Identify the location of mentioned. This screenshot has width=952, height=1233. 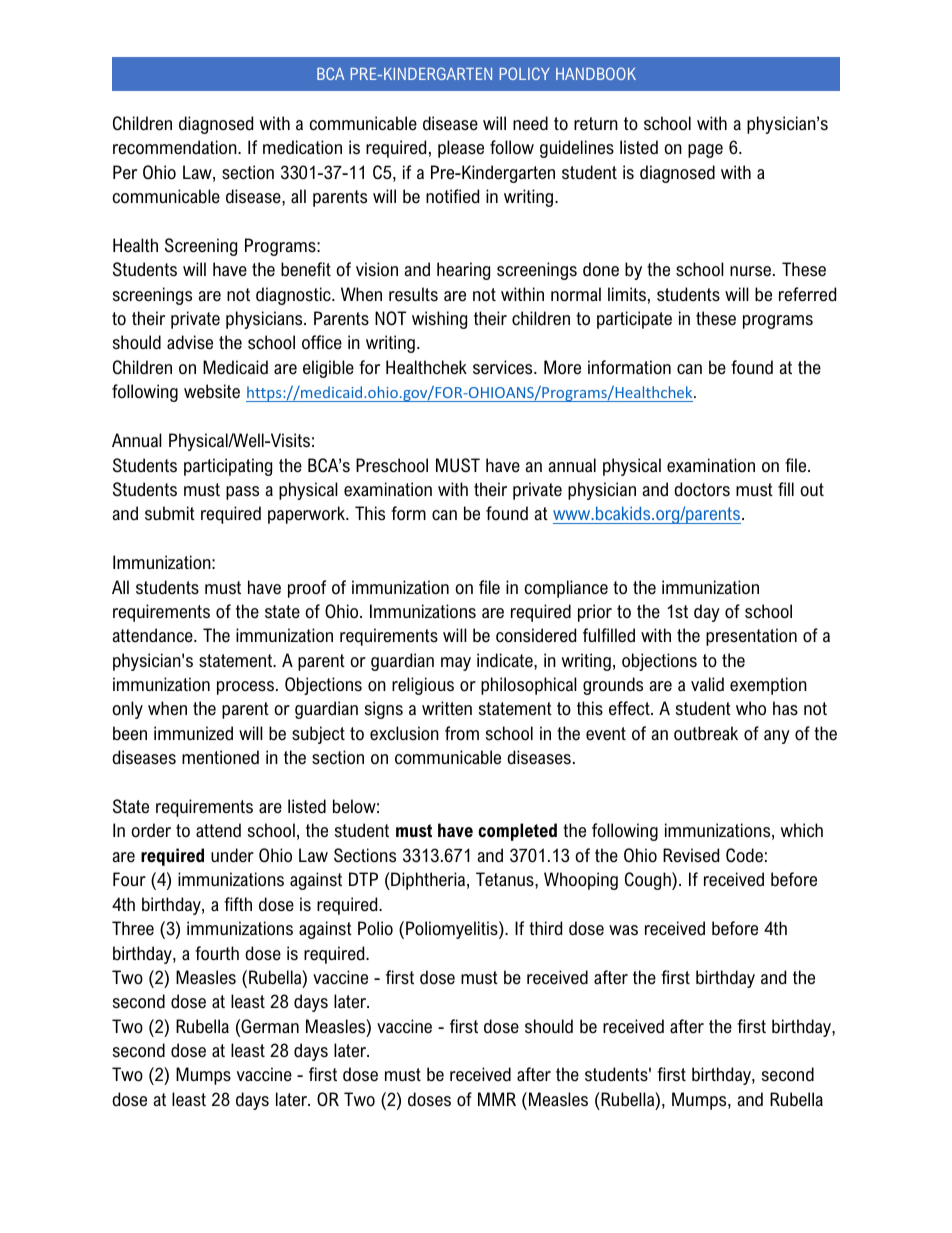
(220, 757).
